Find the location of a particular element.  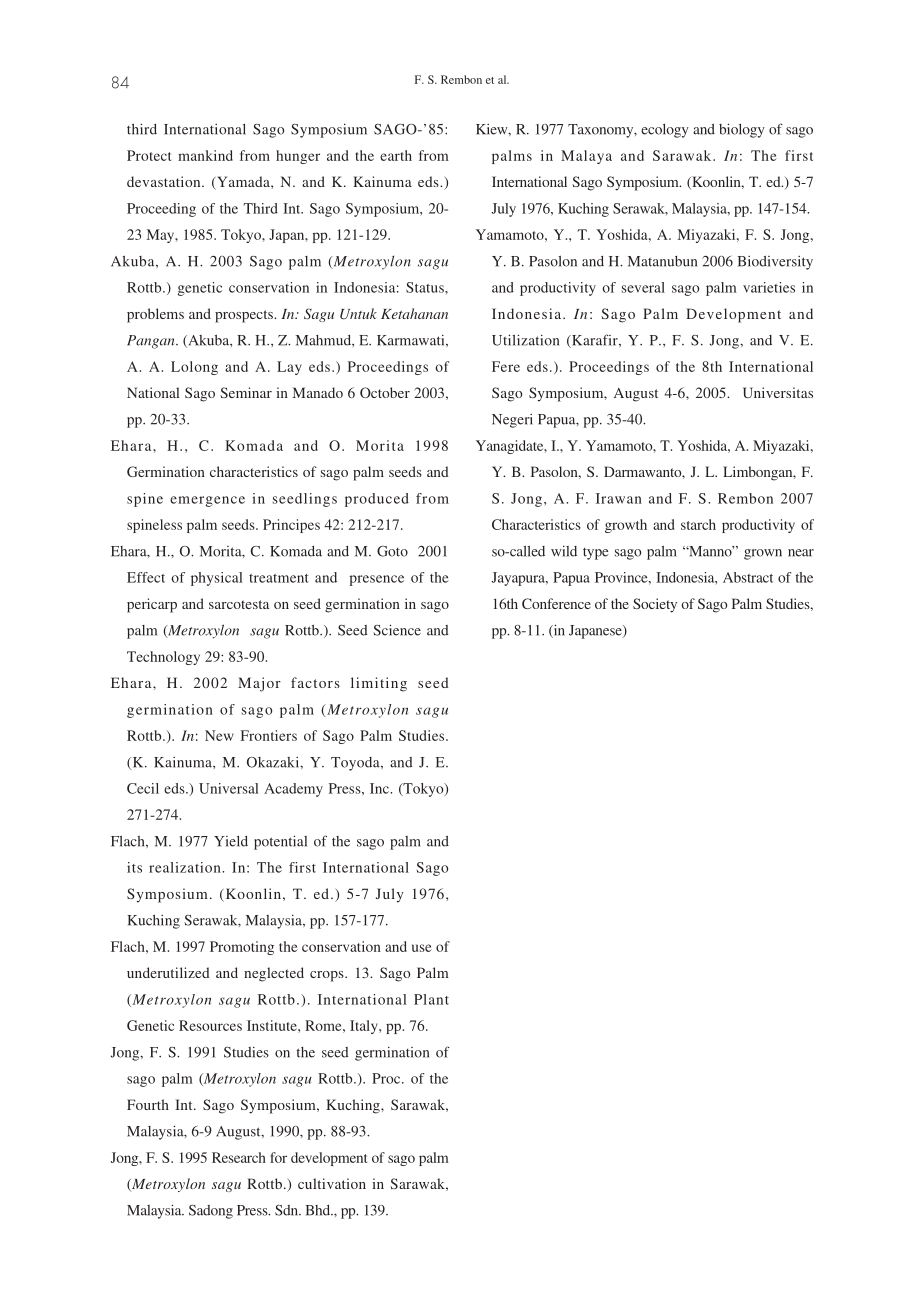

mankind is located at coordinates (205, 155).
